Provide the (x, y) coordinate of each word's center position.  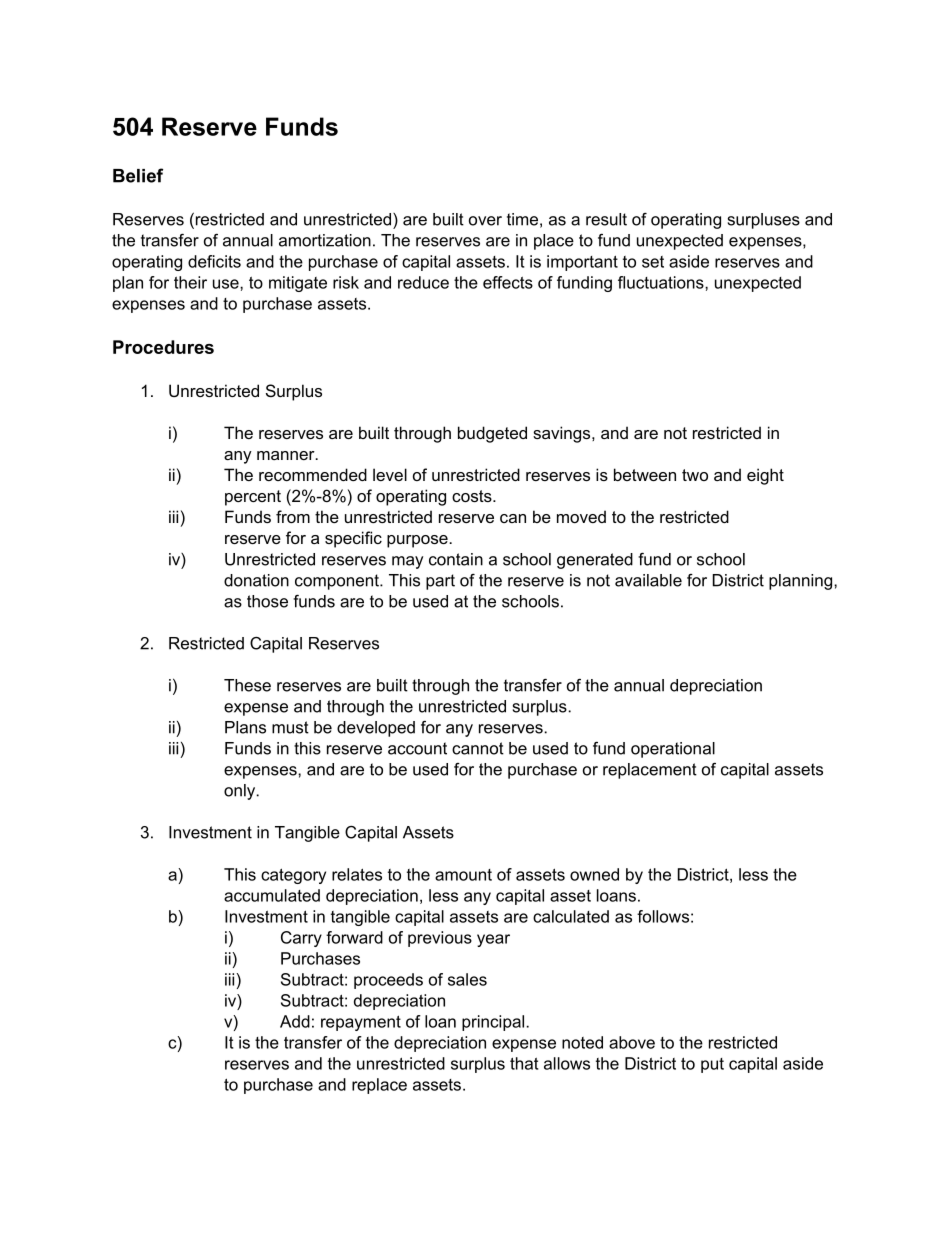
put (712, 1065)
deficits (214, 261)
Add (295, 1021)
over (485, 221)
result (606, 219)
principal (493, 1023)
